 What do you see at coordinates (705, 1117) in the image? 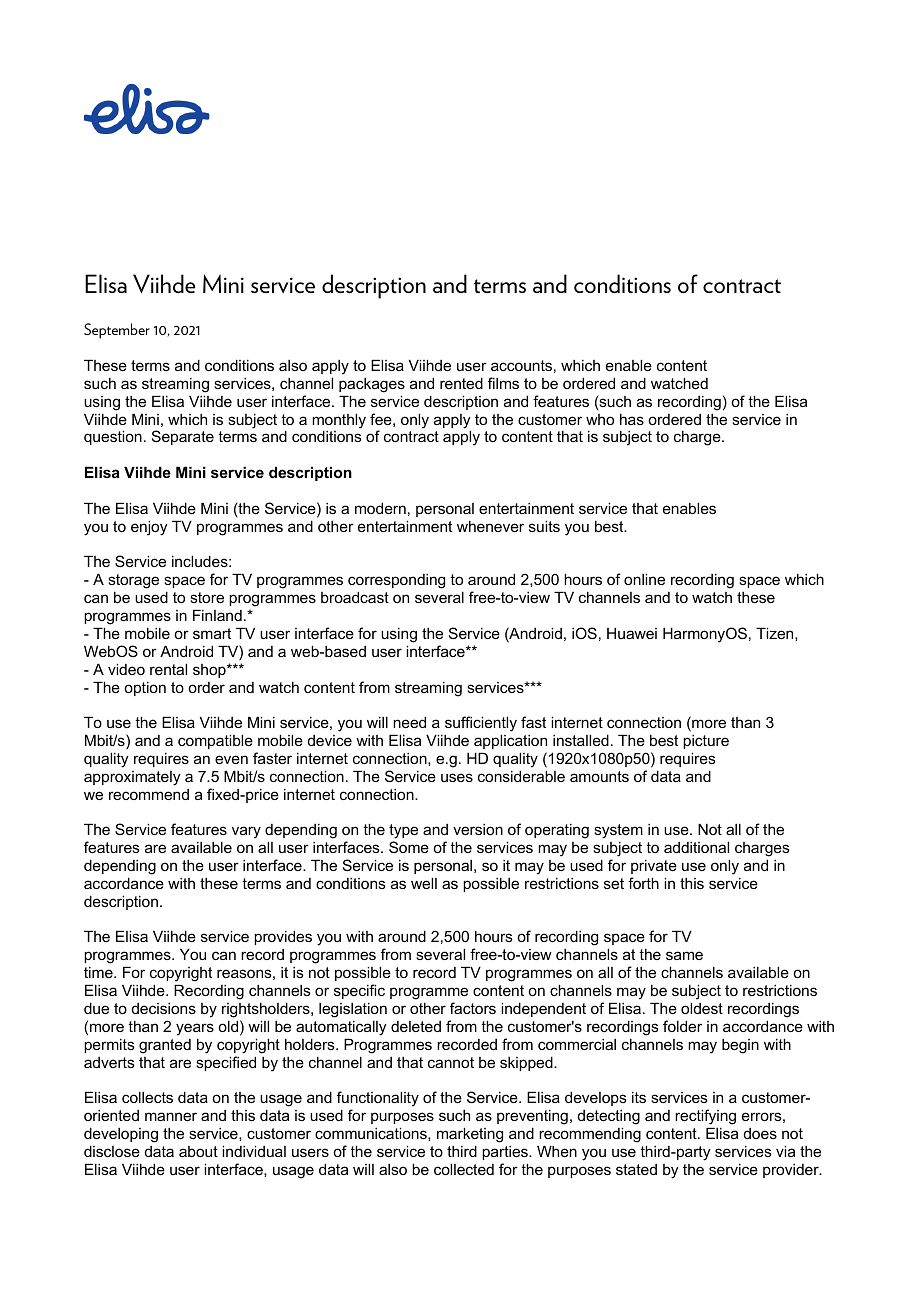
I see `rectifying` at bounding box center [705, 1117].
